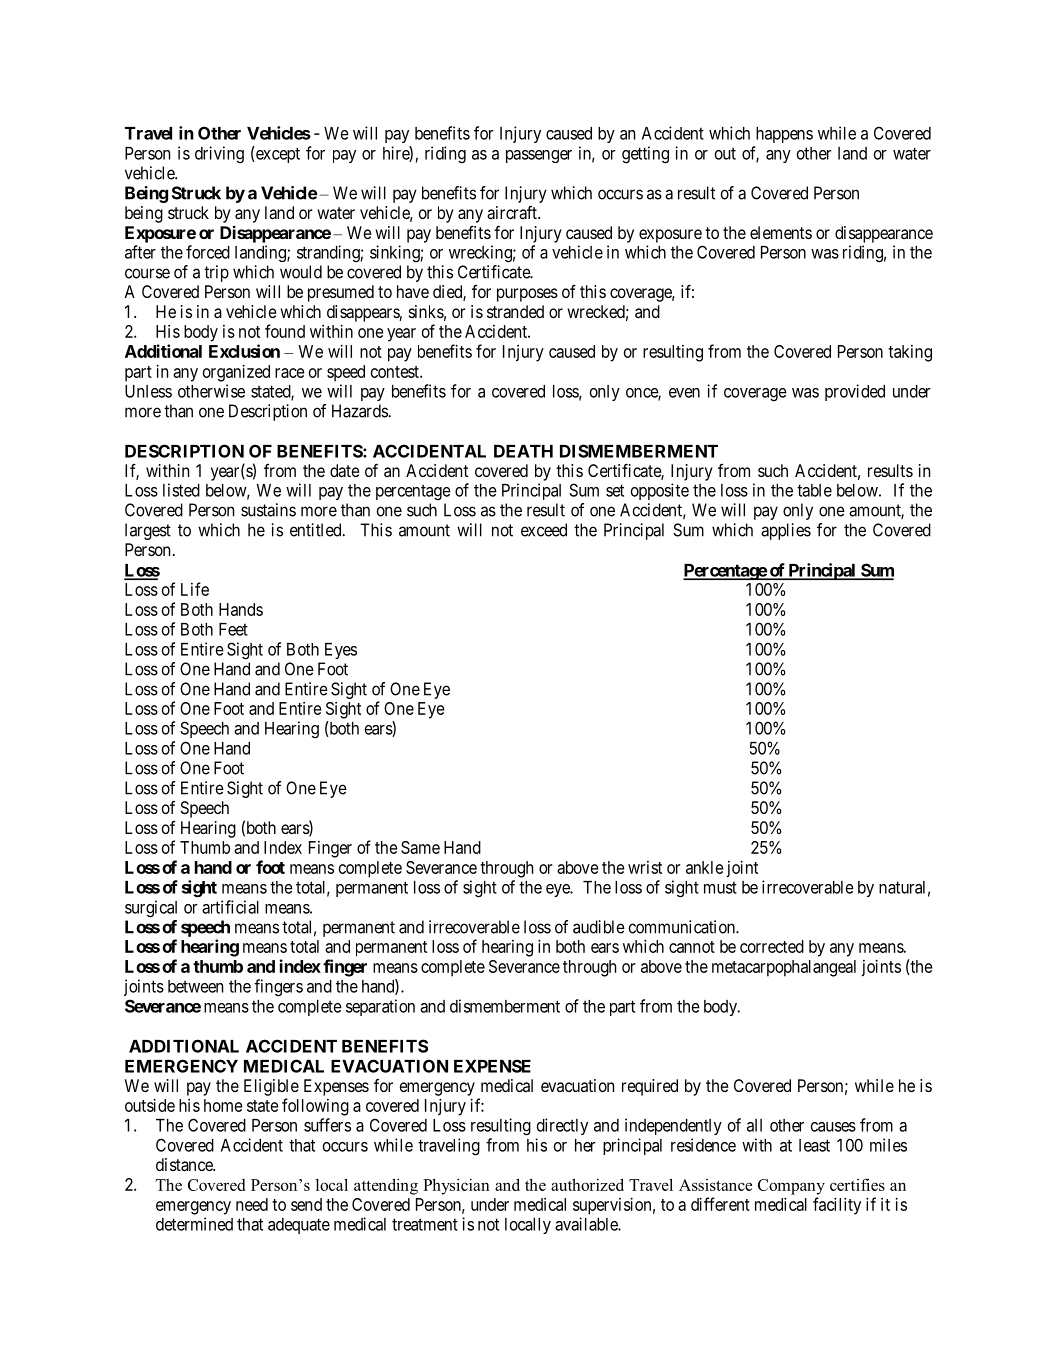  What do you see at coordinates (230, 907) in the image?
I see `artificial` at bounding box center [230, 907].
